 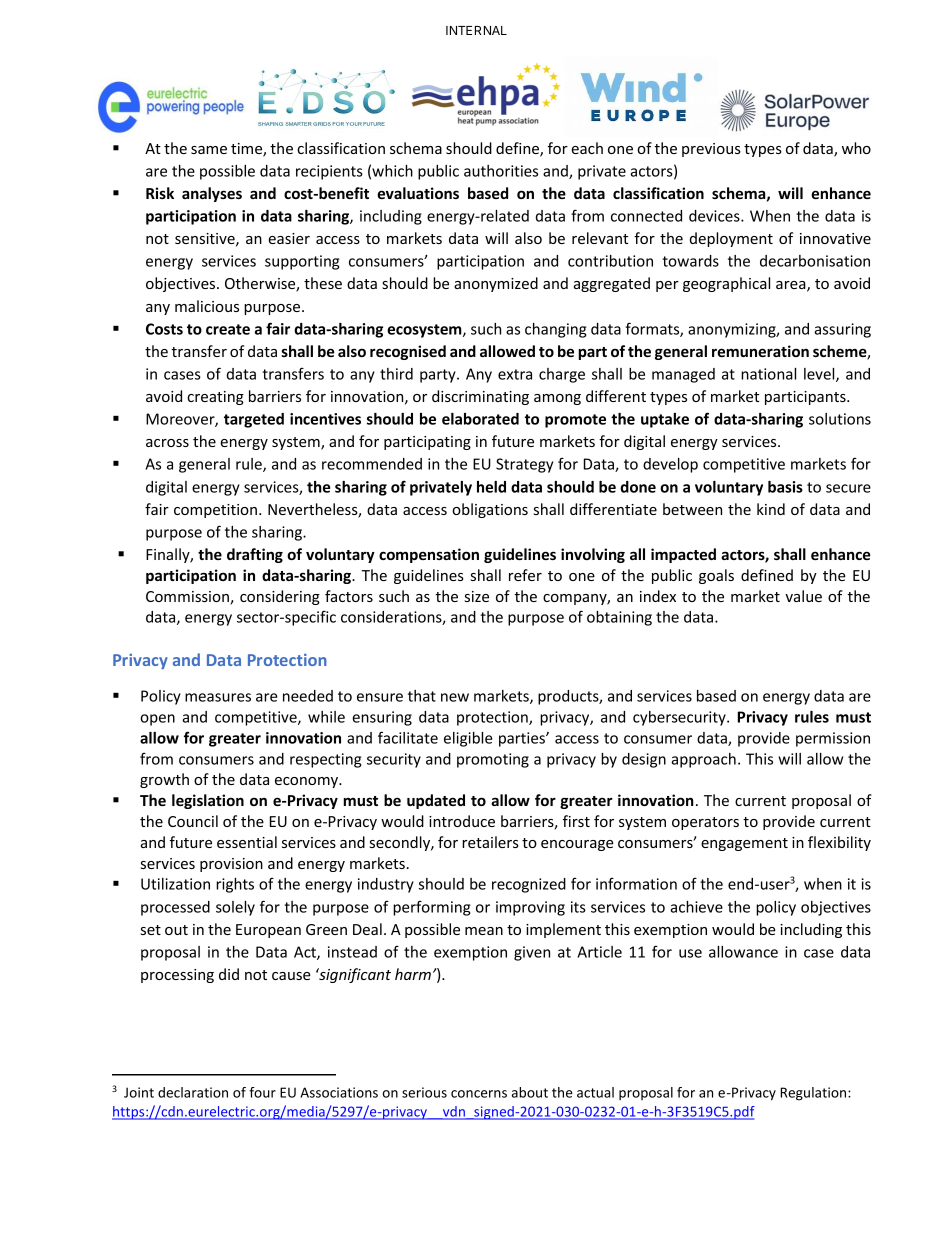 What do you see at coordinates (480, 397) in the document?
I see `discriminating` at bounding box center [480, 397].
